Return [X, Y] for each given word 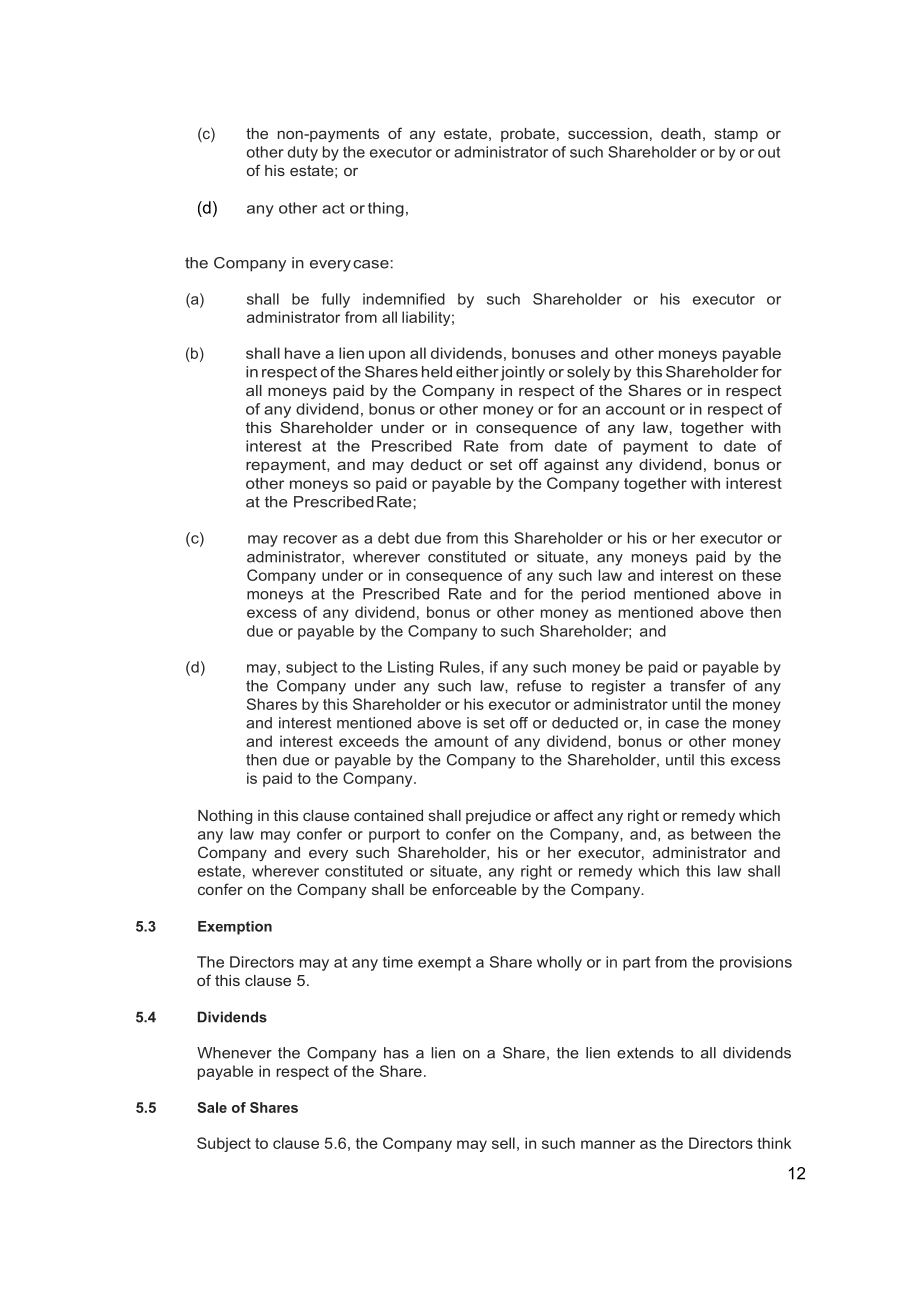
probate [528, 135]
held [437, 372]
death [681, 133]
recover [310, 539]
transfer [697, 686]
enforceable [474, 889]
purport [394, 836]
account [635, 409]
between [721, 834]
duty [303, 153]
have [303, 353]
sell [503, 1143]
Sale [212, 1107]
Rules [461, 667]
